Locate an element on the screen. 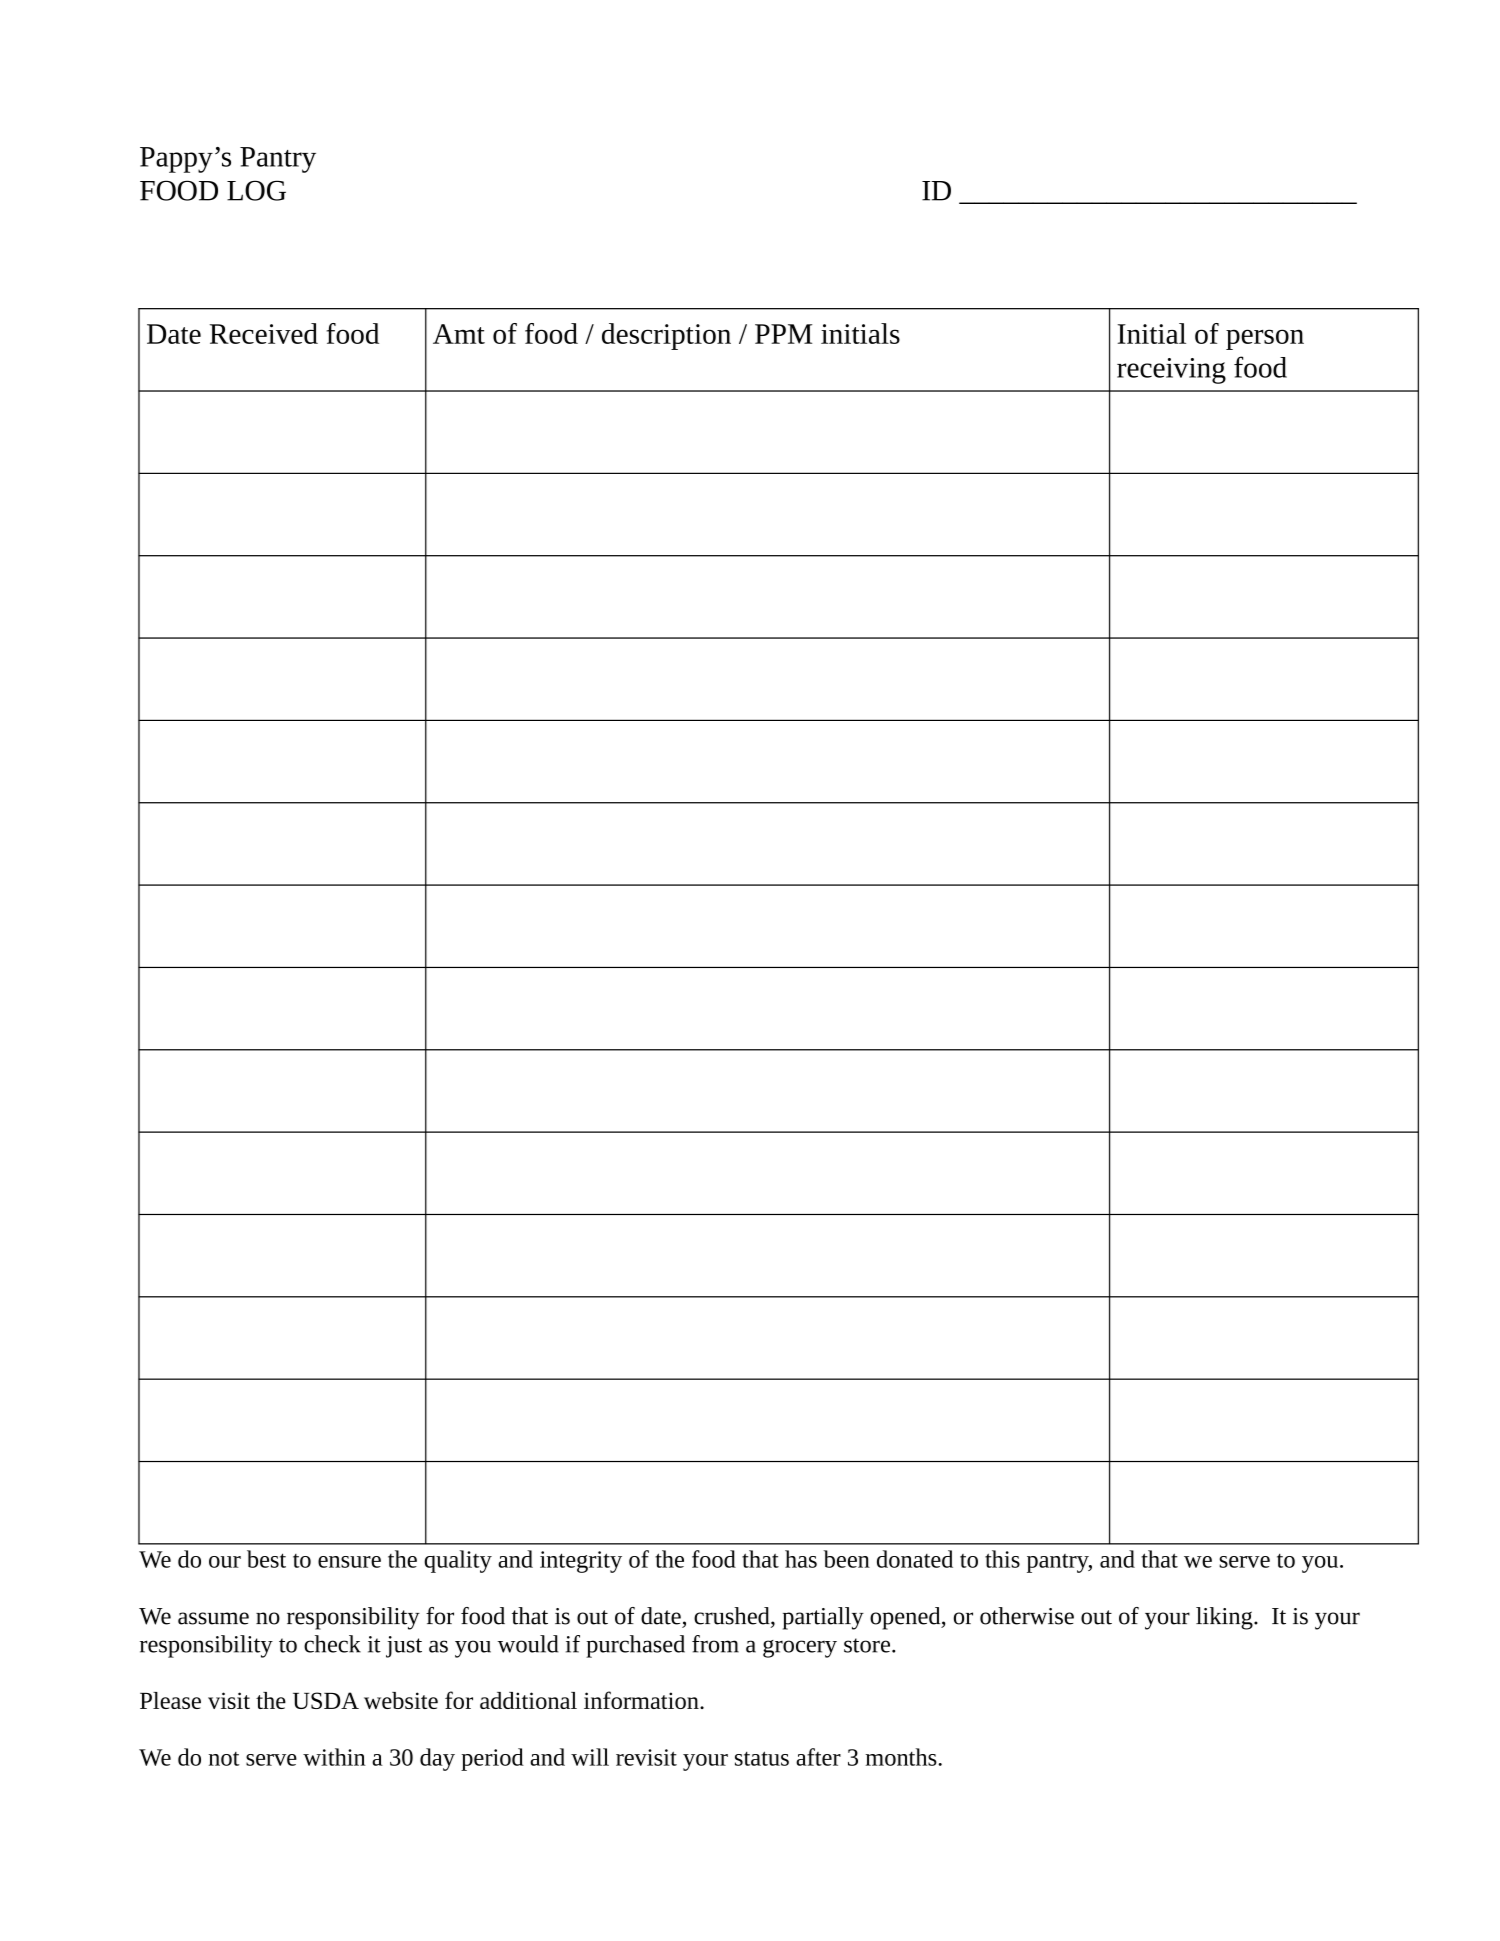 Image resolution: width=1500 pixels, height=1941 pixels. information is located at coordinates (642, 1700).
